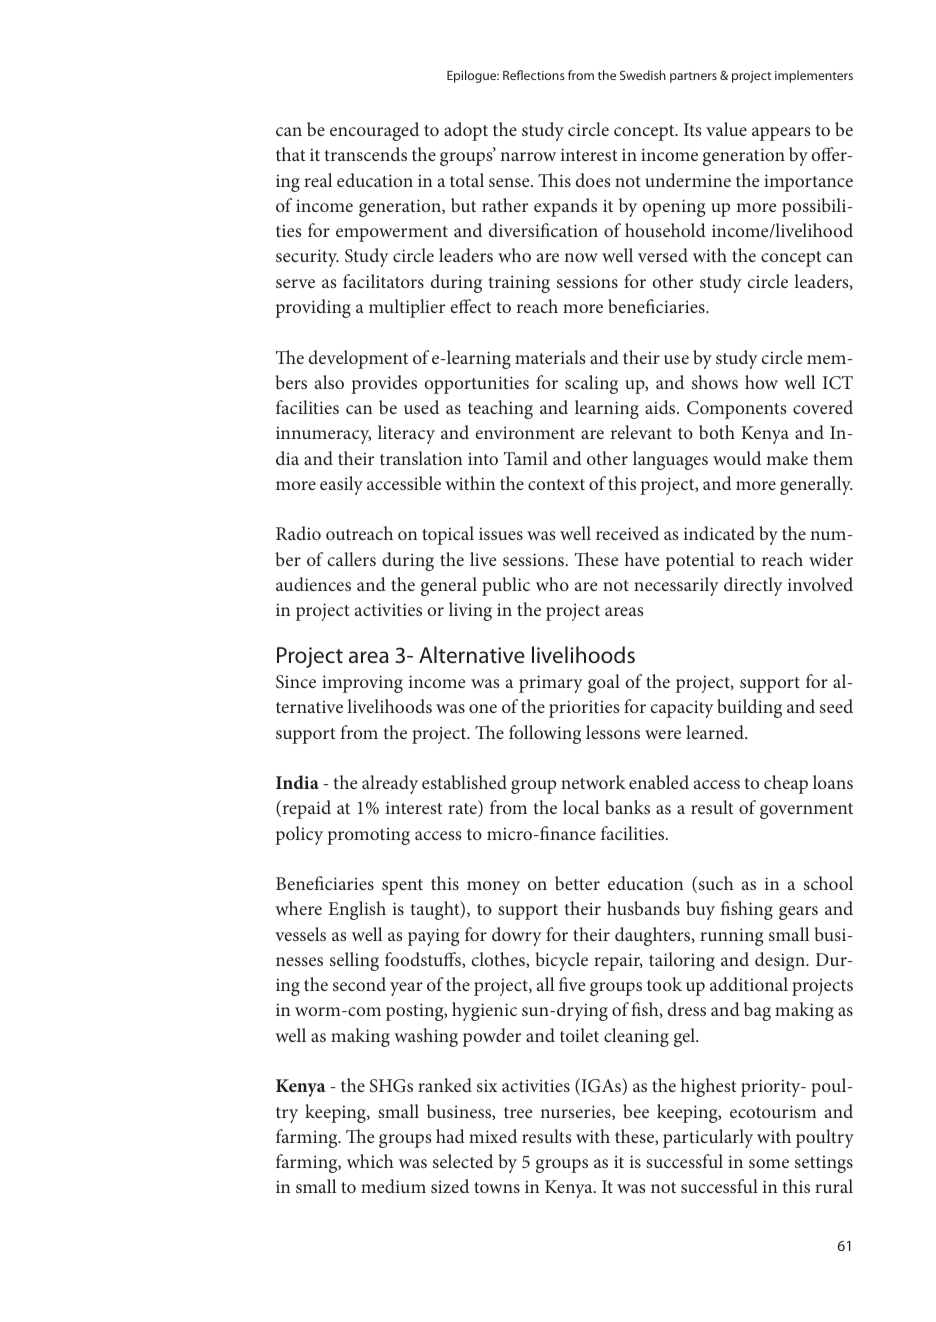 The height and width of the page is (1322, 936). Describe the element at coordinates (556, 484) in the page. I see `context` at that location.
